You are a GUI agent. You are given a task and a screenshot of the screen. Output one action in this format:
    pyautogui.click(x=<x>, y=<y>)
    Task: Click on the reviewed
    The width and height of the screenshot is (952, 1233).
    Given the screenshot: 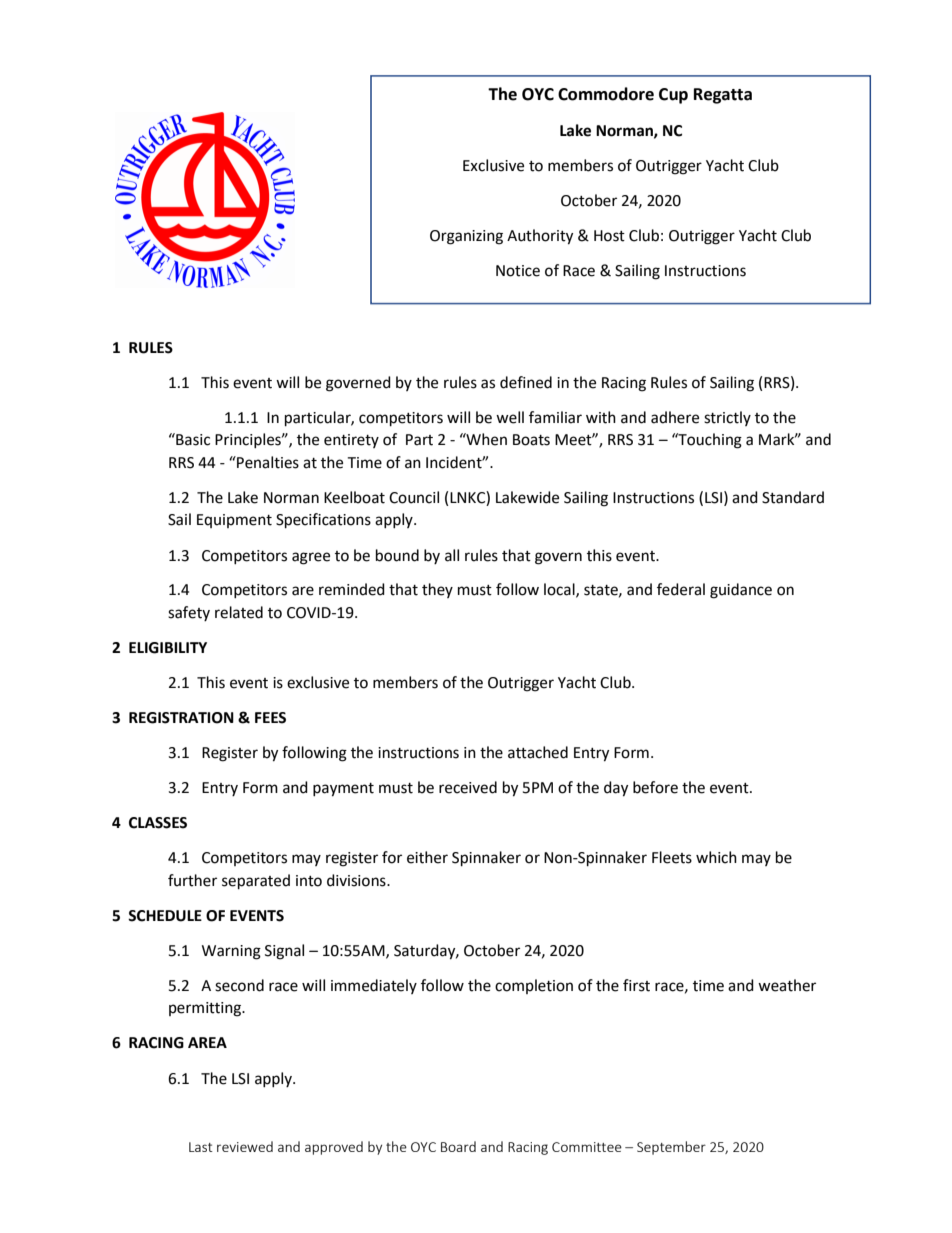 What is the action you would take?
    pyautogui.click(x=245, y=1146)
